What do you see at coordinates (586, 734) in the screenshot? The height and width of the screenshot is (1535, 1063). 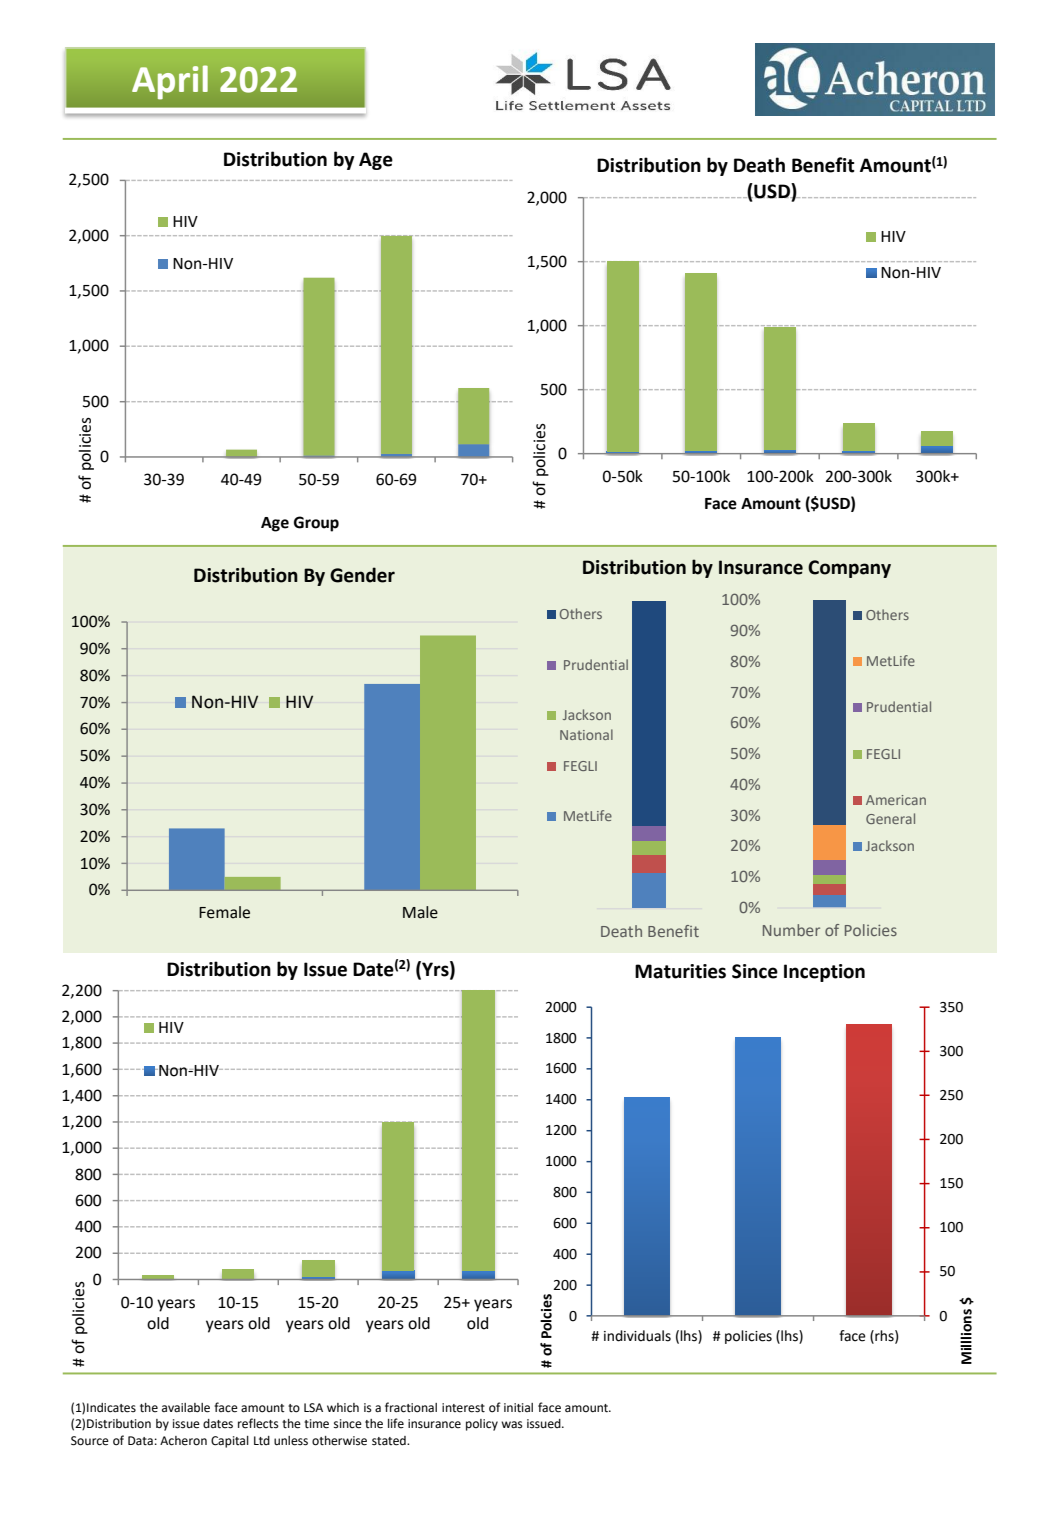 I see `National` at bounding box center [586, 734].
